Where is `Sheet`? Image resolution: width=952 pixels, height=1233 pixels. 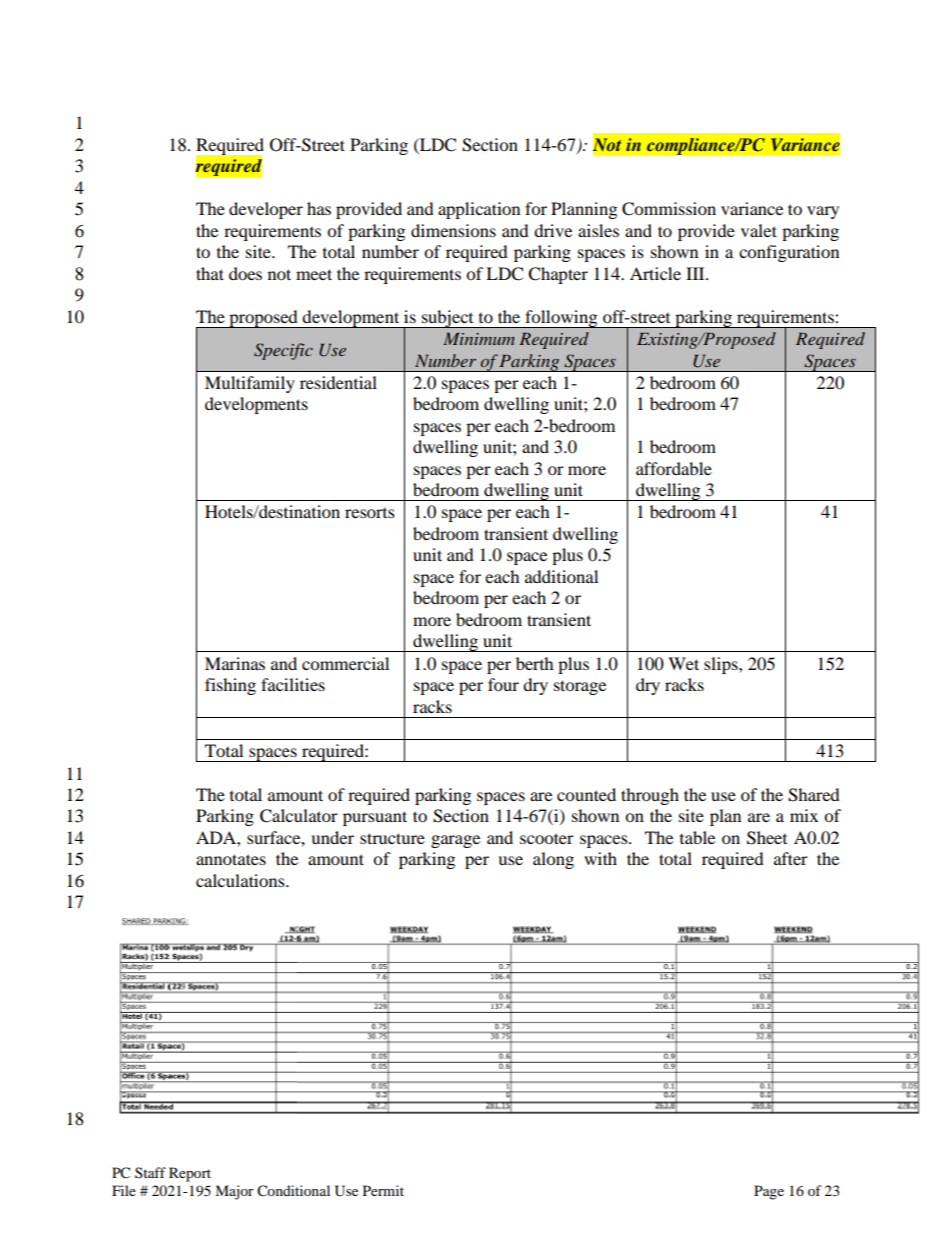 Sheet is located at coordinates (767, 838).
